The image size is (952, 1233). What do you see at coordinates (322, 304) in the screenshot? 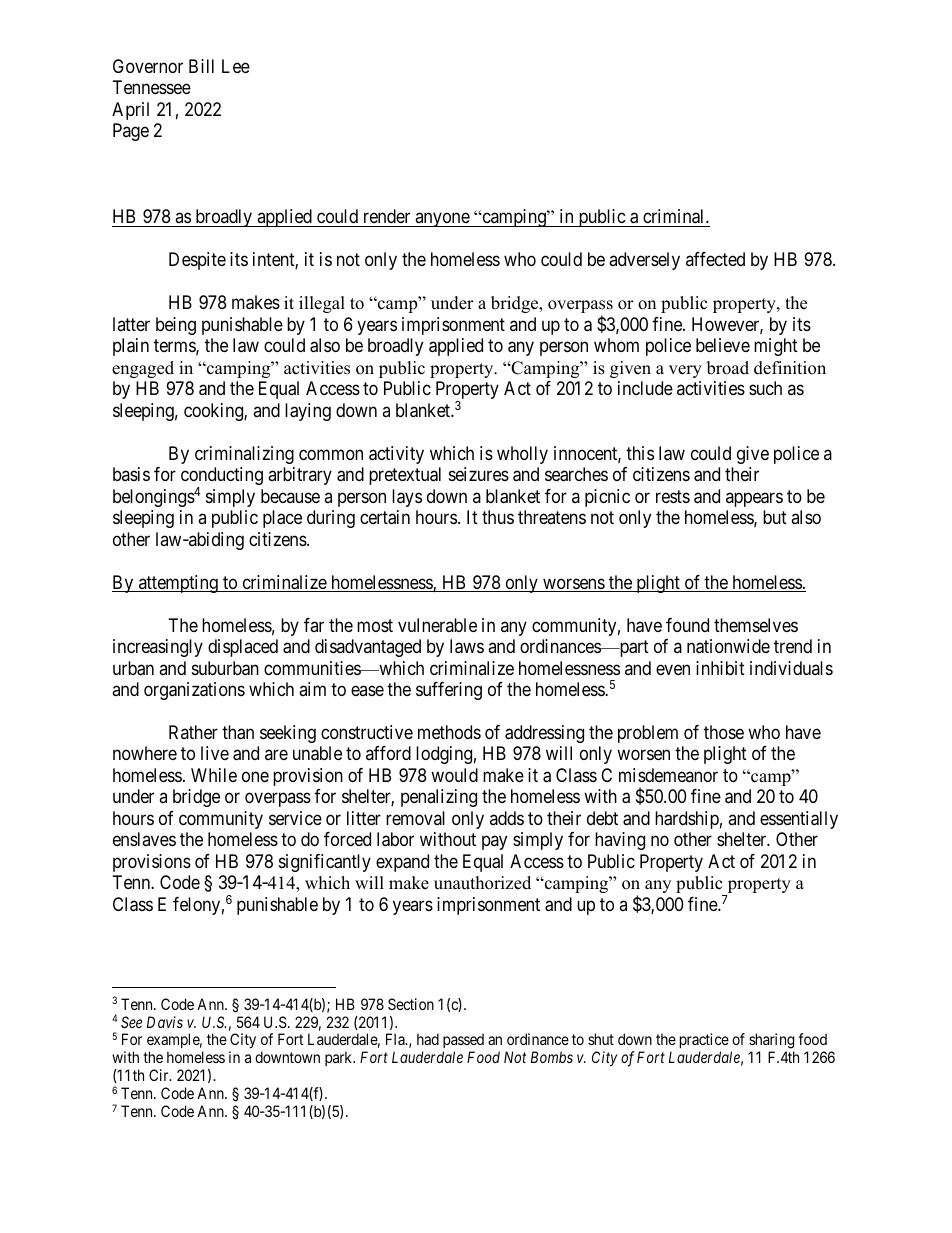
I see `illegal` at bounding box center [322, 304].
